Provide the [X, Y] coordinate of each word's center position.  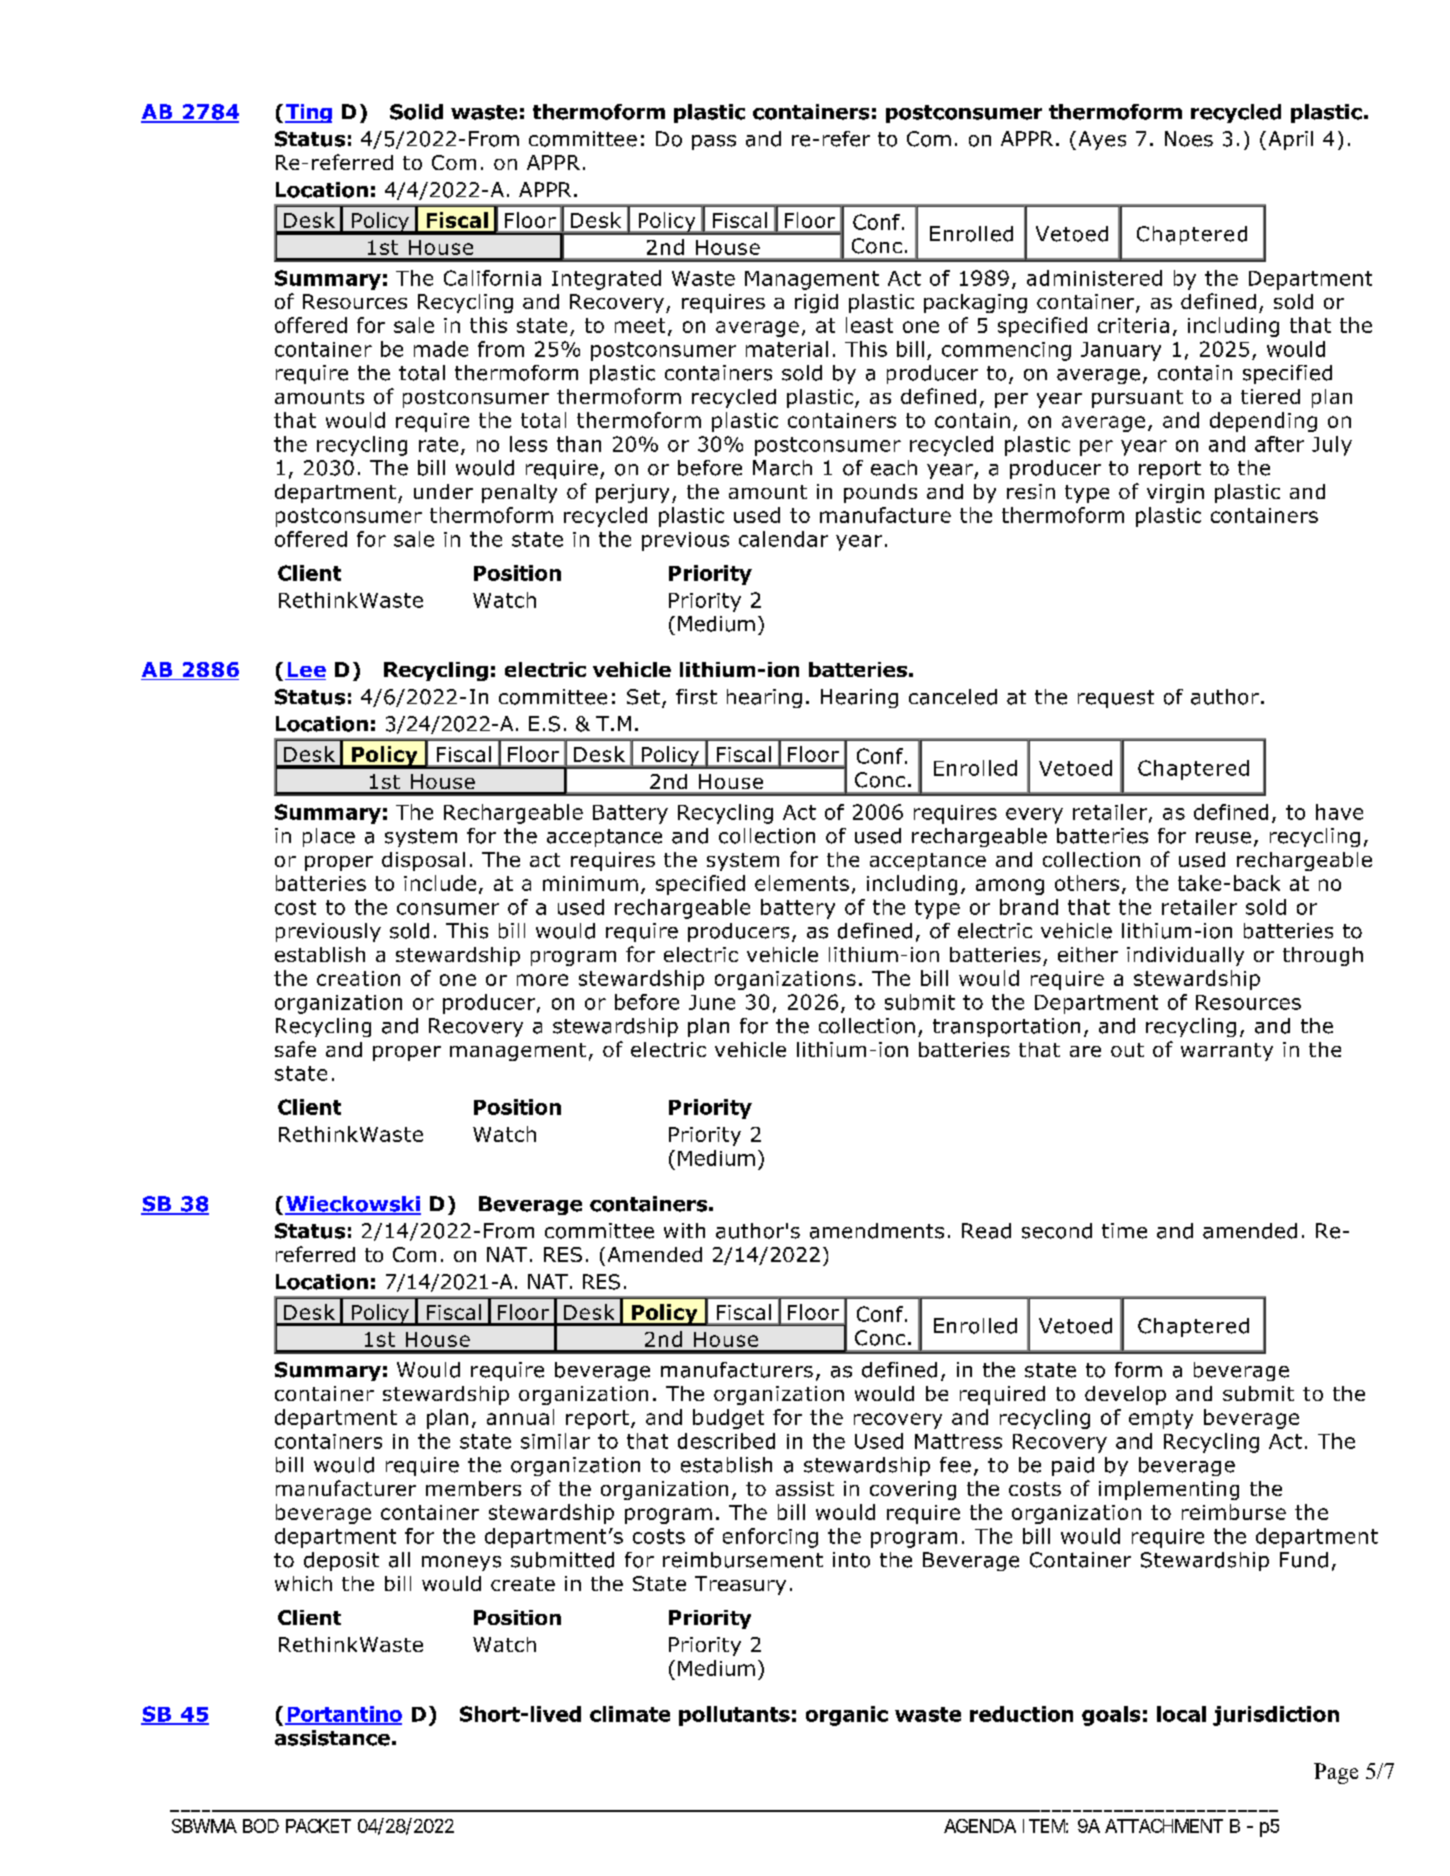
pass [714, 142]
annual [520, 1417]
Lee [305, 671]
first [696, 697]
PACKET [318, 1826]
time [1124, 1231]
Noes [1189, 139]
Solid [416, 112]
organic [847, 1716]
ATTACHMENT [1163, 1826]
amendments [877, 1231]
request [1116, 699]
